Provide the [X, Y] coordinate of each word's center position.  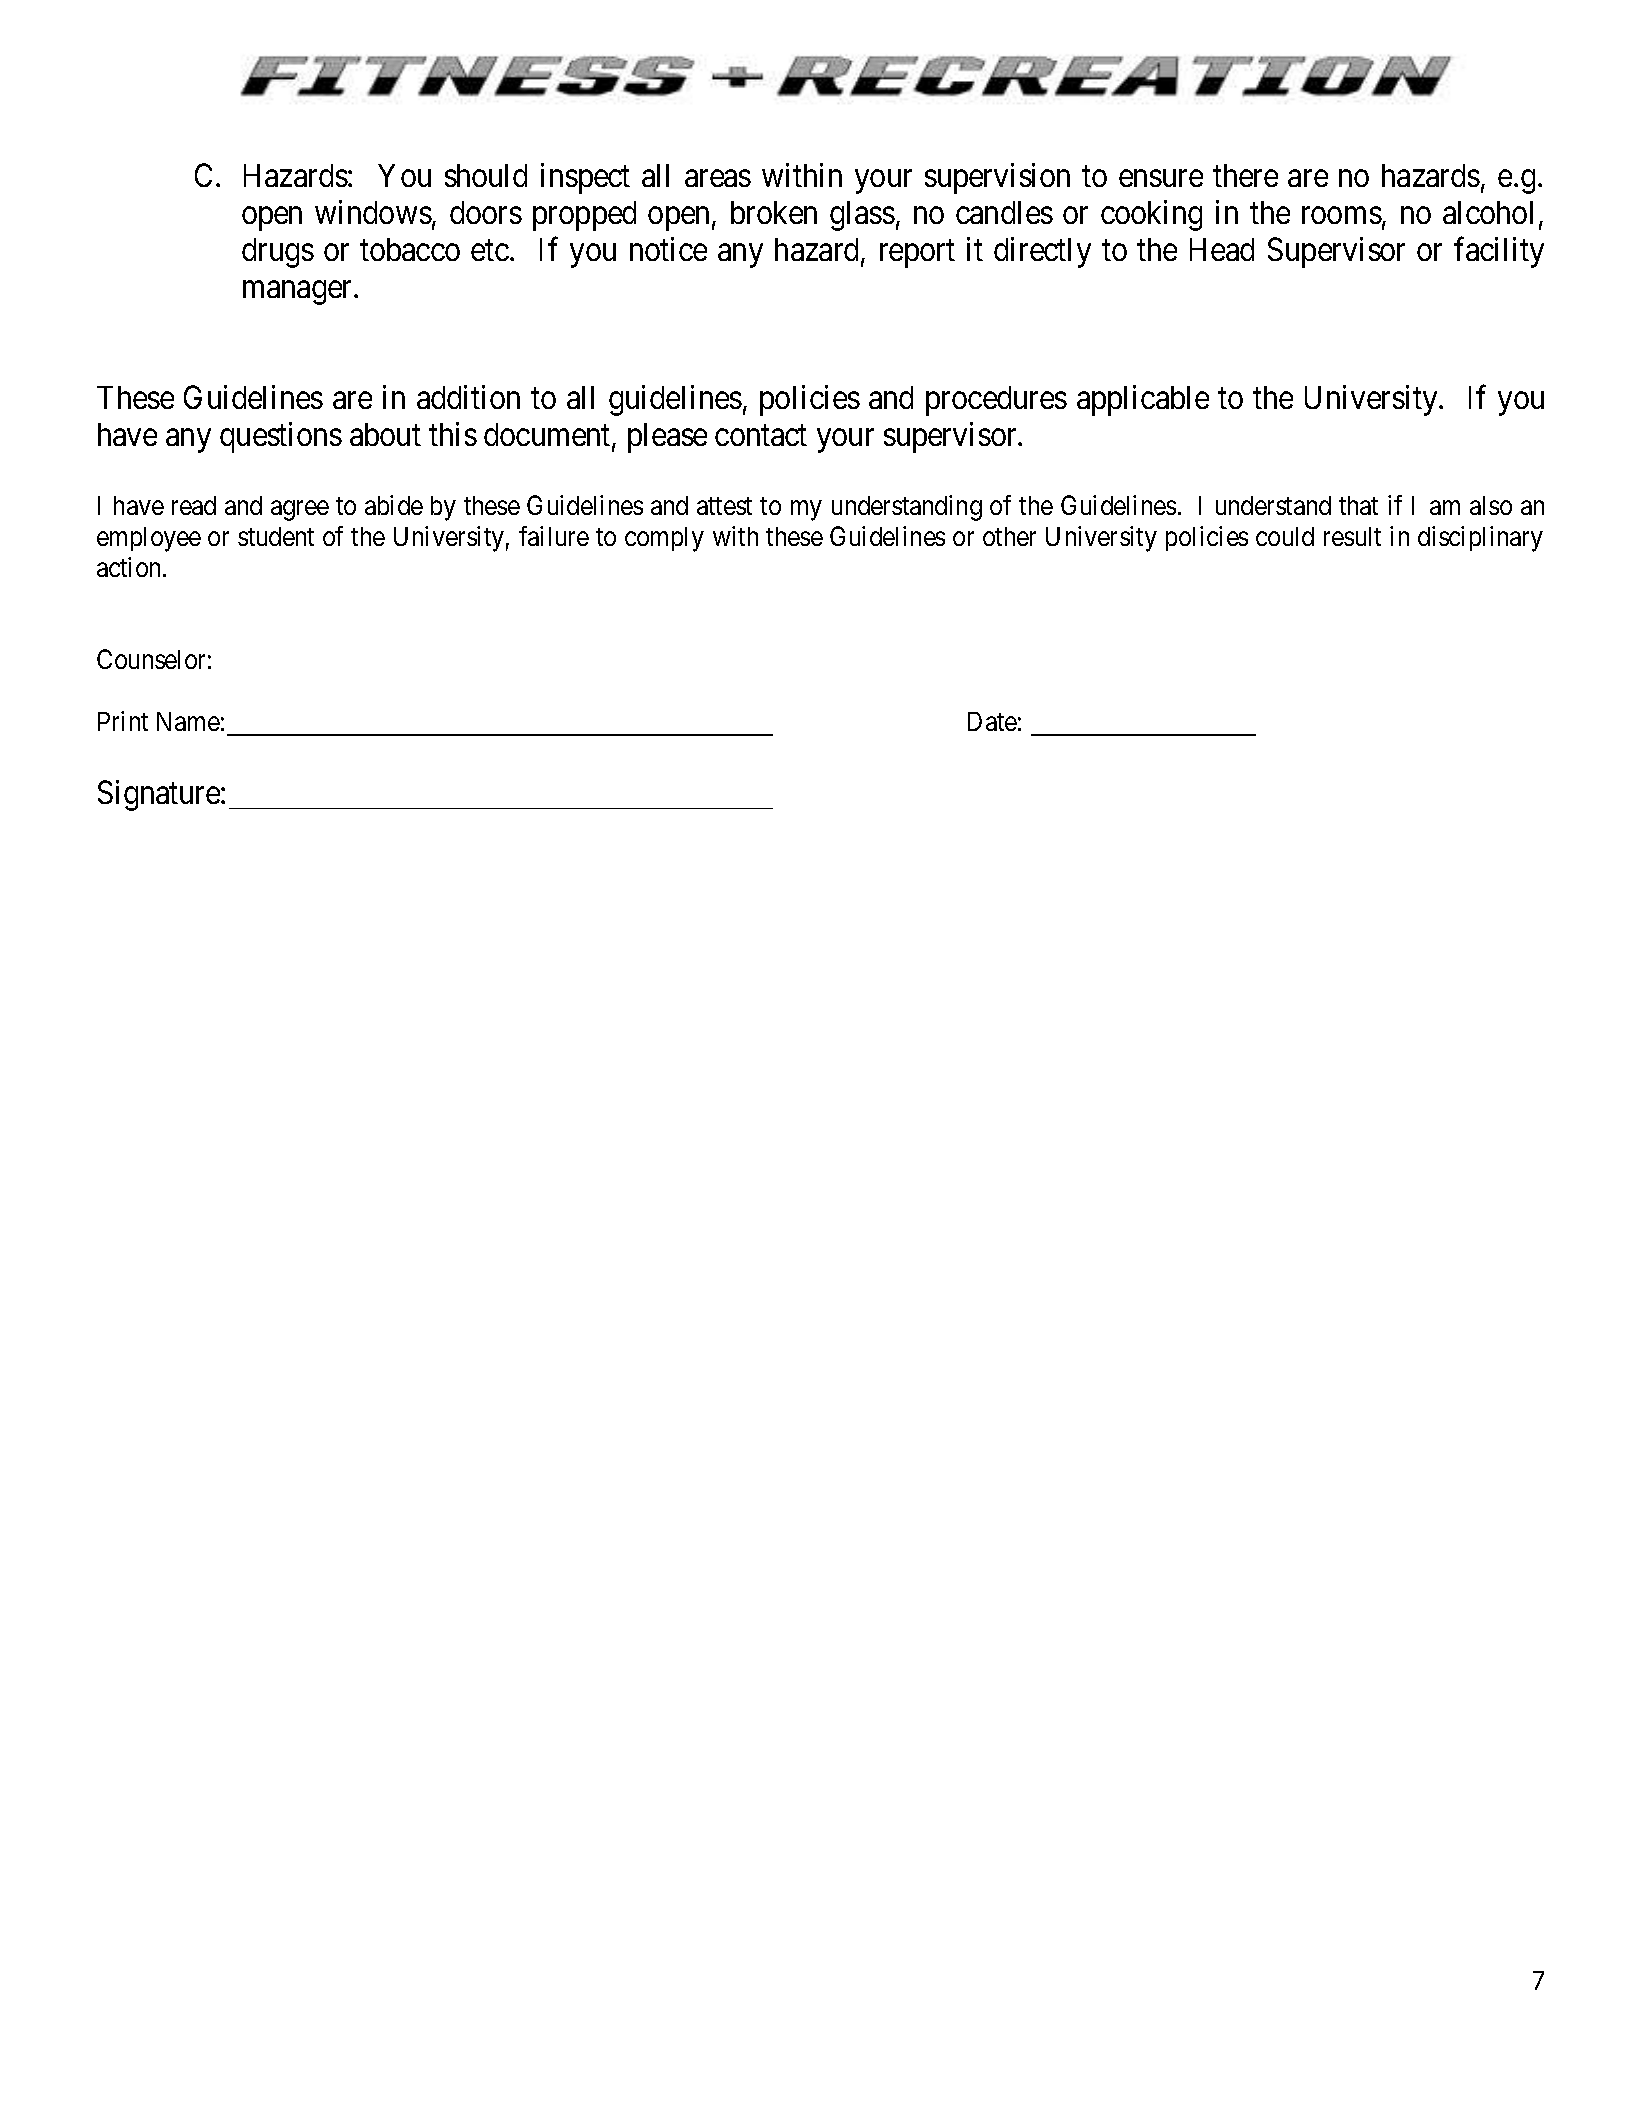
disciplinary [1480, 539]
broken [774, 212]
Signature [160, 795]
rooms [1342, 215]
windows [373, 212]
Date [992, 721]
